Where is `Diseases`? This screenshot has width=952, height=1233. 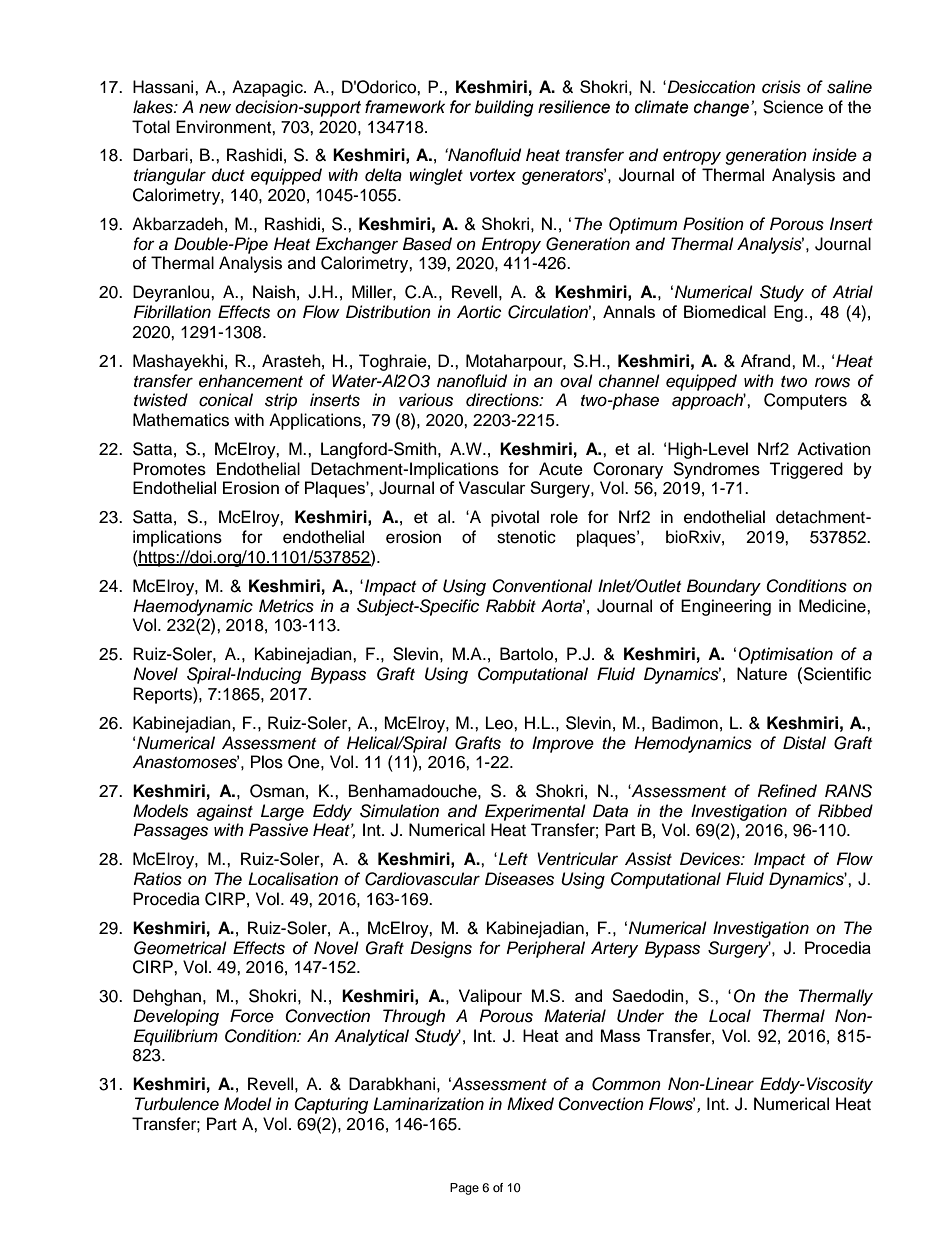
Diseases is located at coordinates (519, 879).
